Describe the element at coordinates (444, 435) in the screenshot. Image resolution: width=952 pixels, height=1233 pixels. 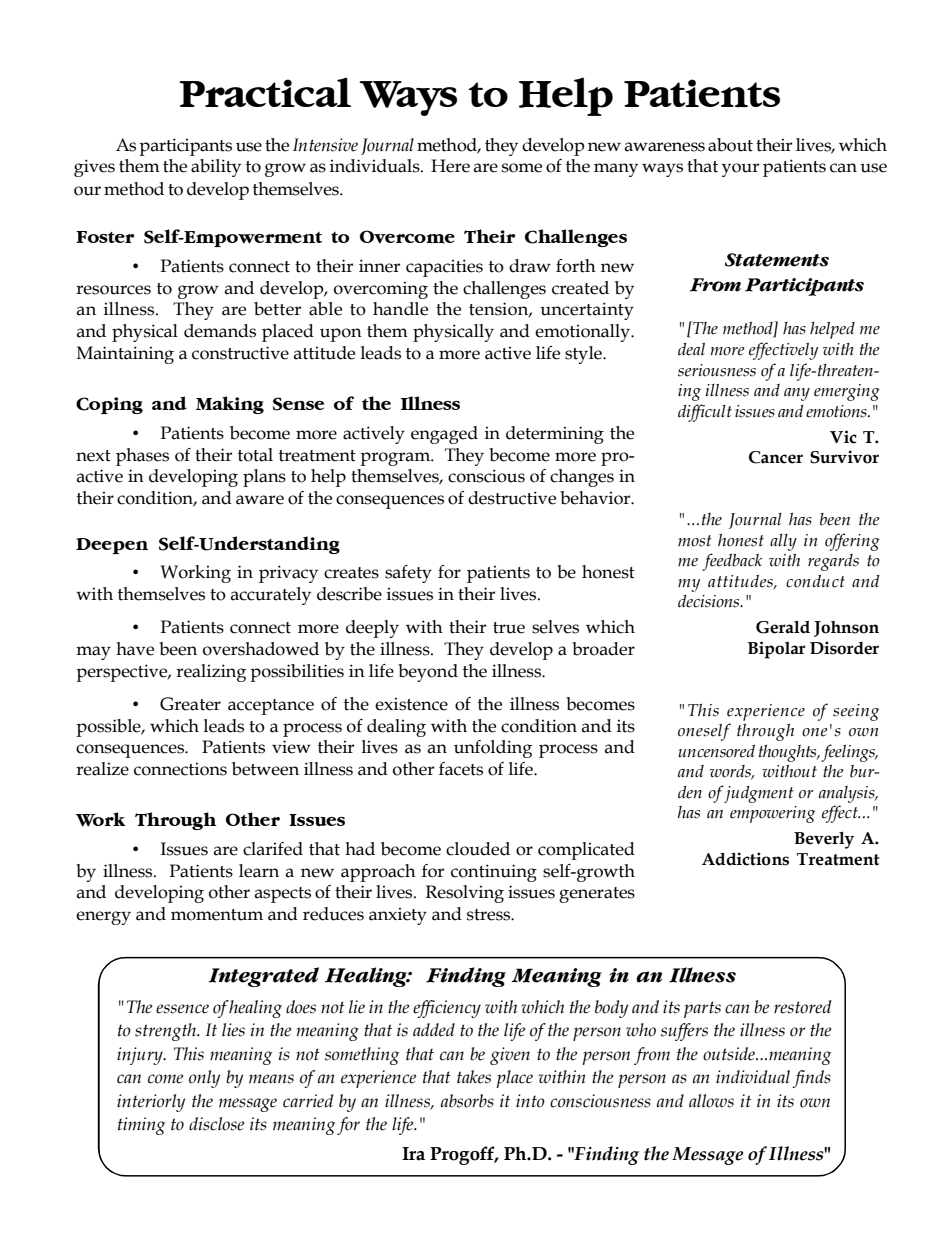
I see `engaged` at that location.
